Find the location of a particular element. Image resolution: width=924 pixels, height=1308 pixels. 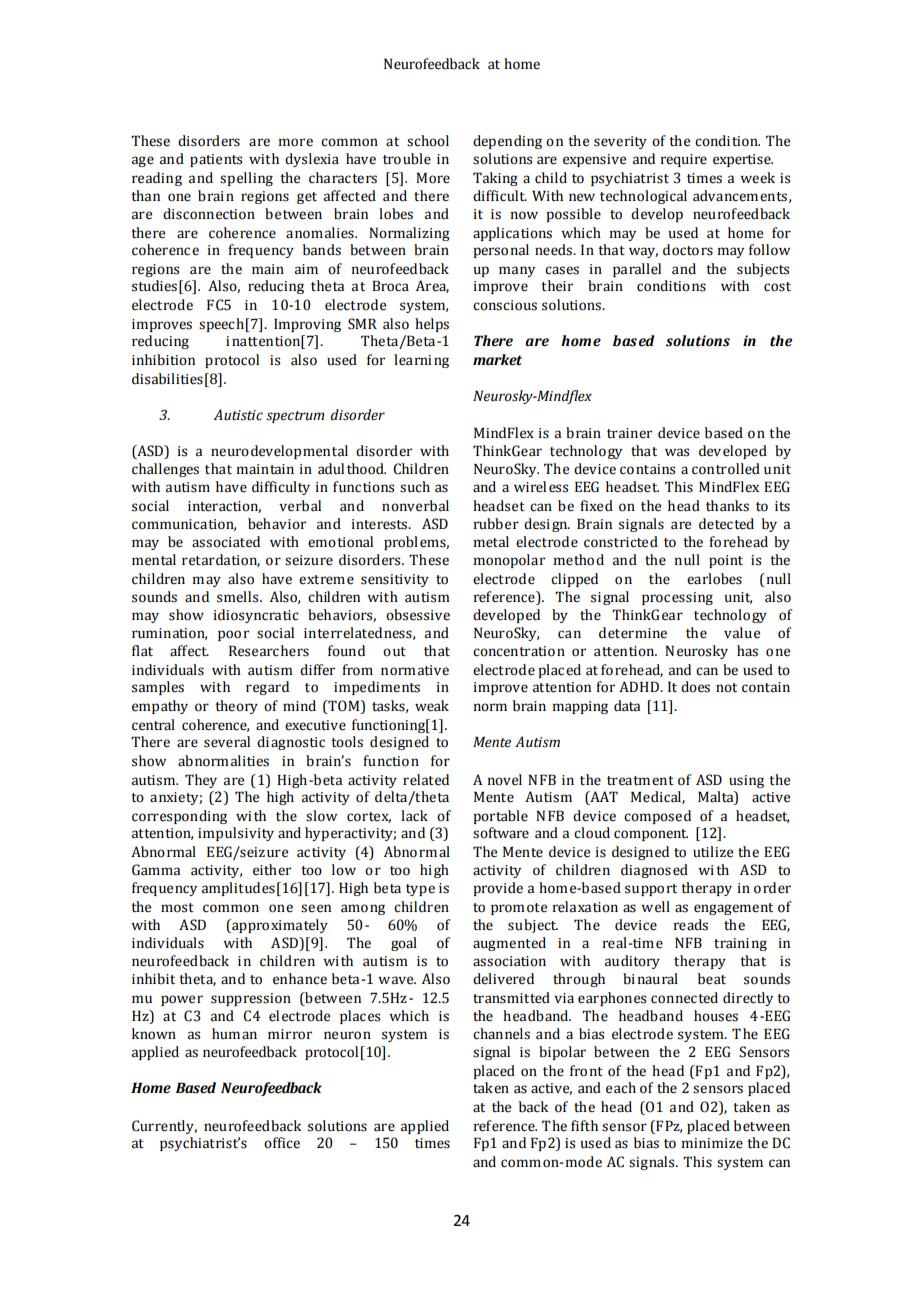

obsessive is located at coordinates (418, 615).
